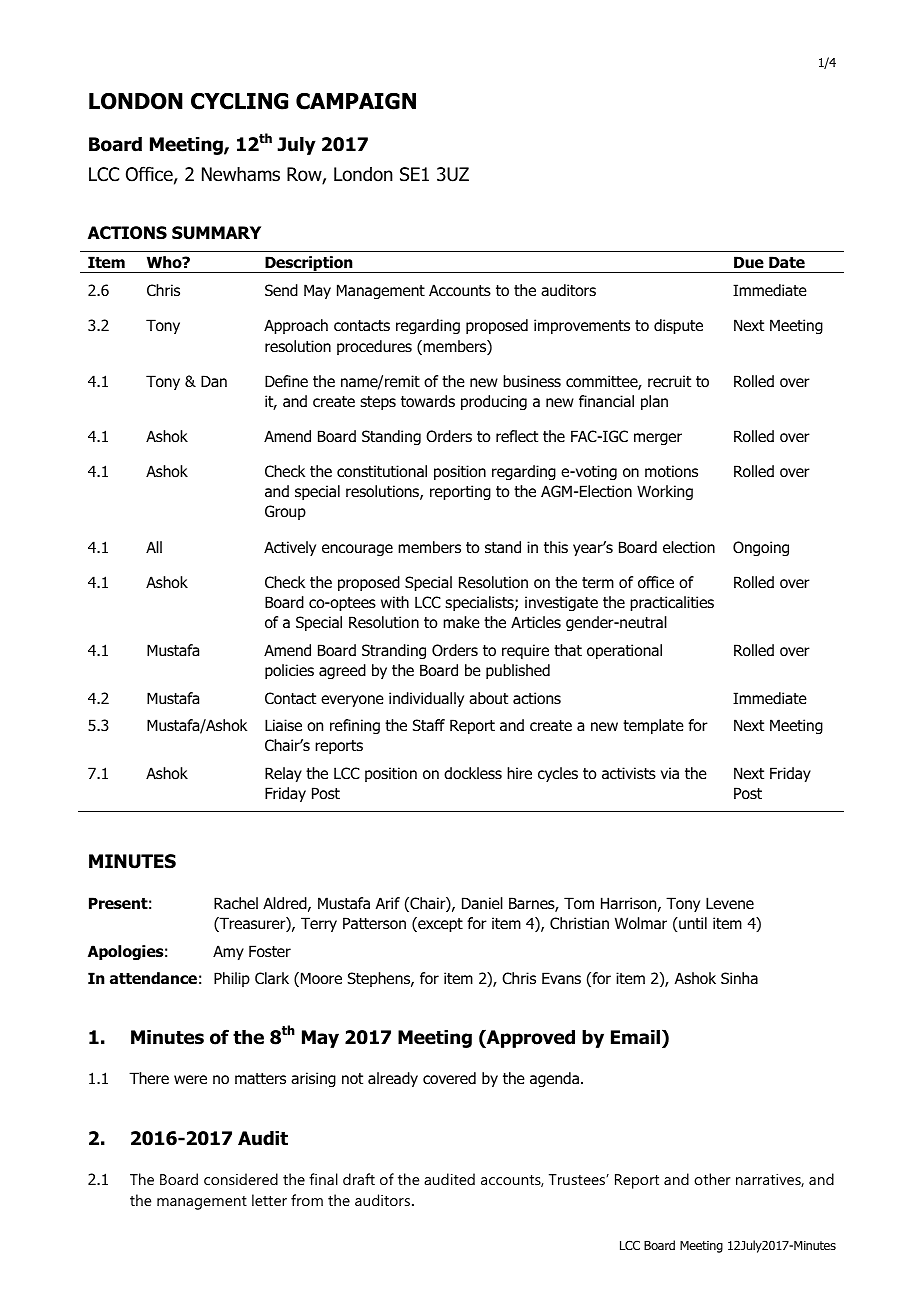  What do you see at coordinates (239, 101) in the document?
I see `CYCLING` at bounding box center [239, 101].
